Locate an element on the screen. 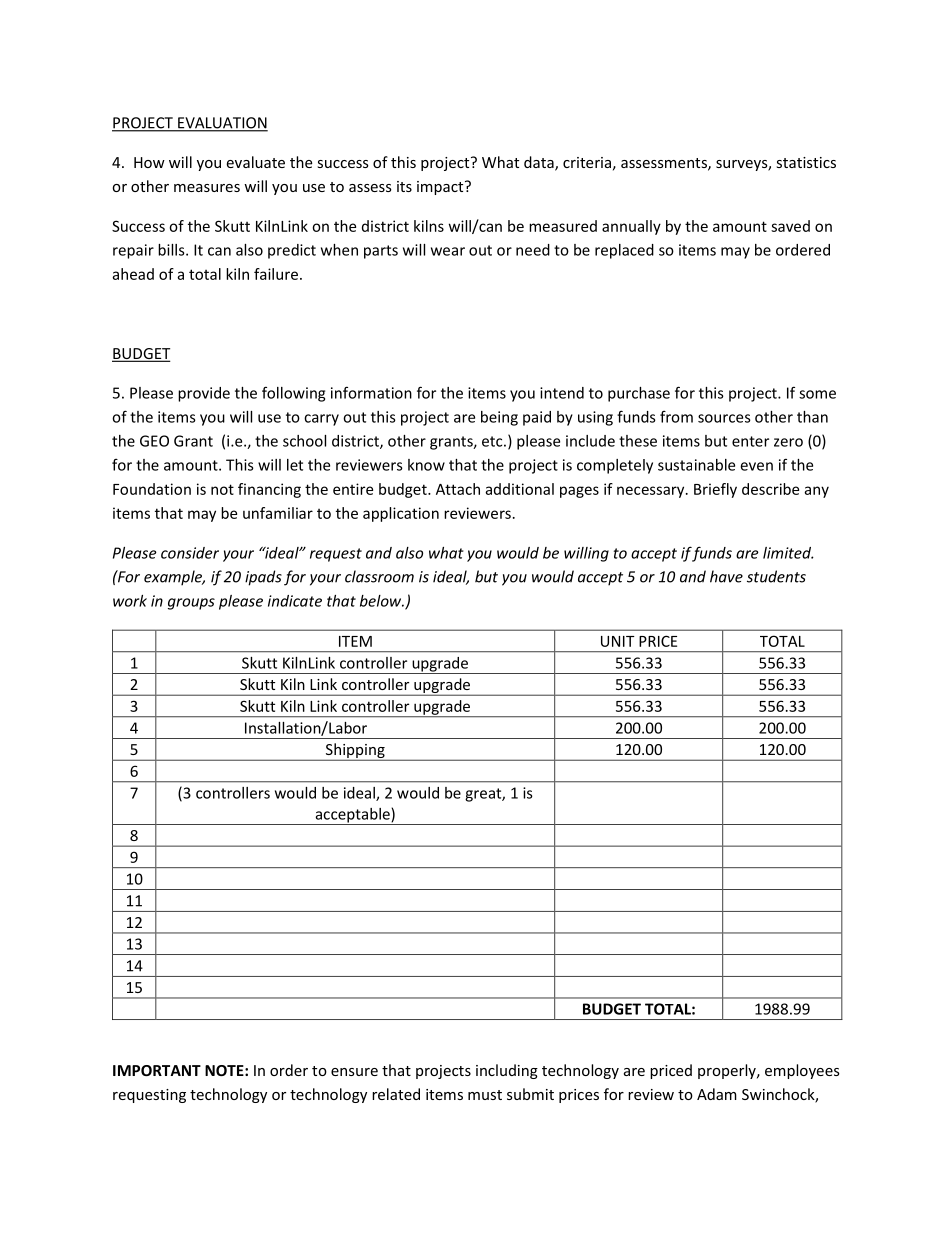  sources is located at coordinates (724, 418).
